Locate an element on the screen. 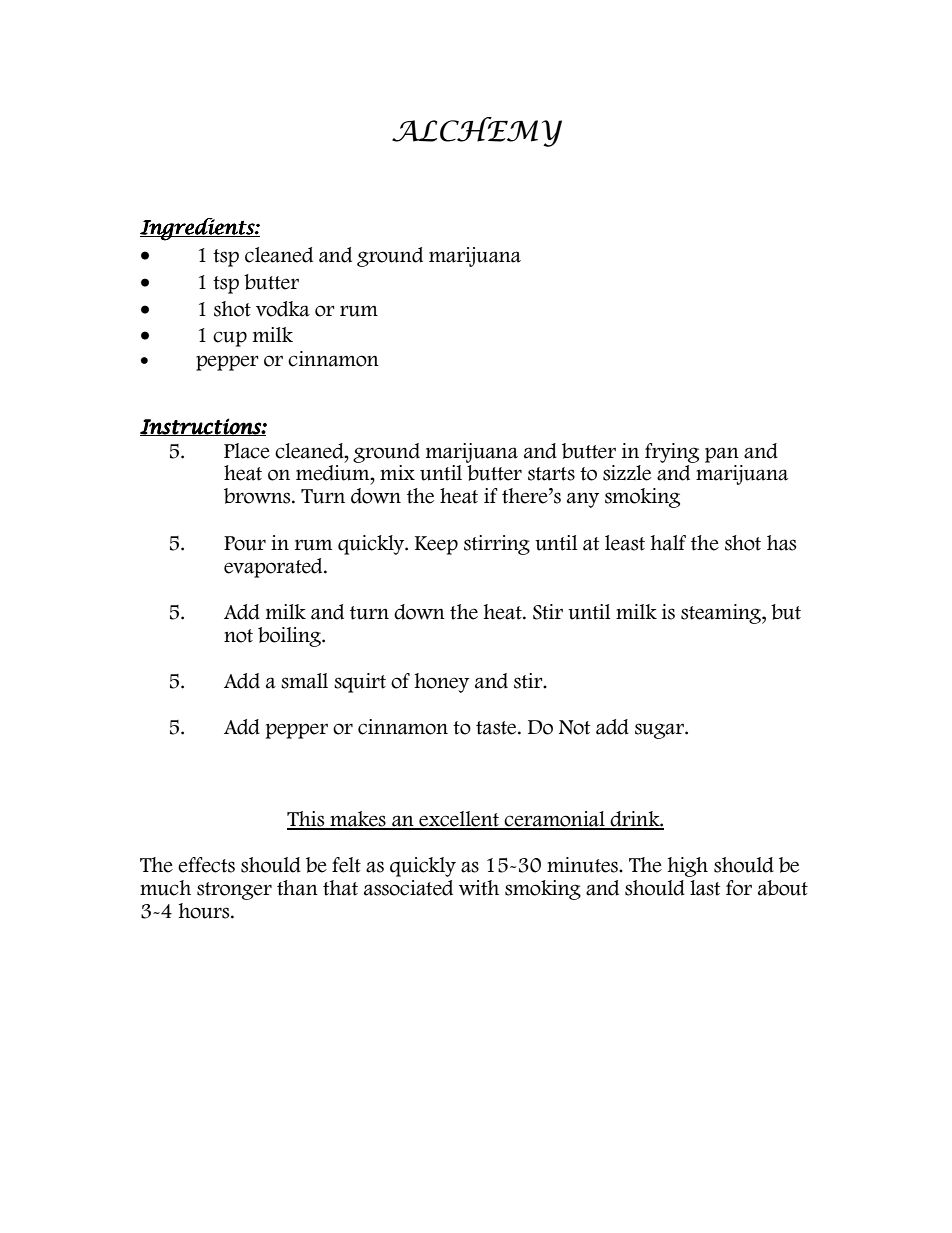  sugar is located at coordinates (660, 731).
